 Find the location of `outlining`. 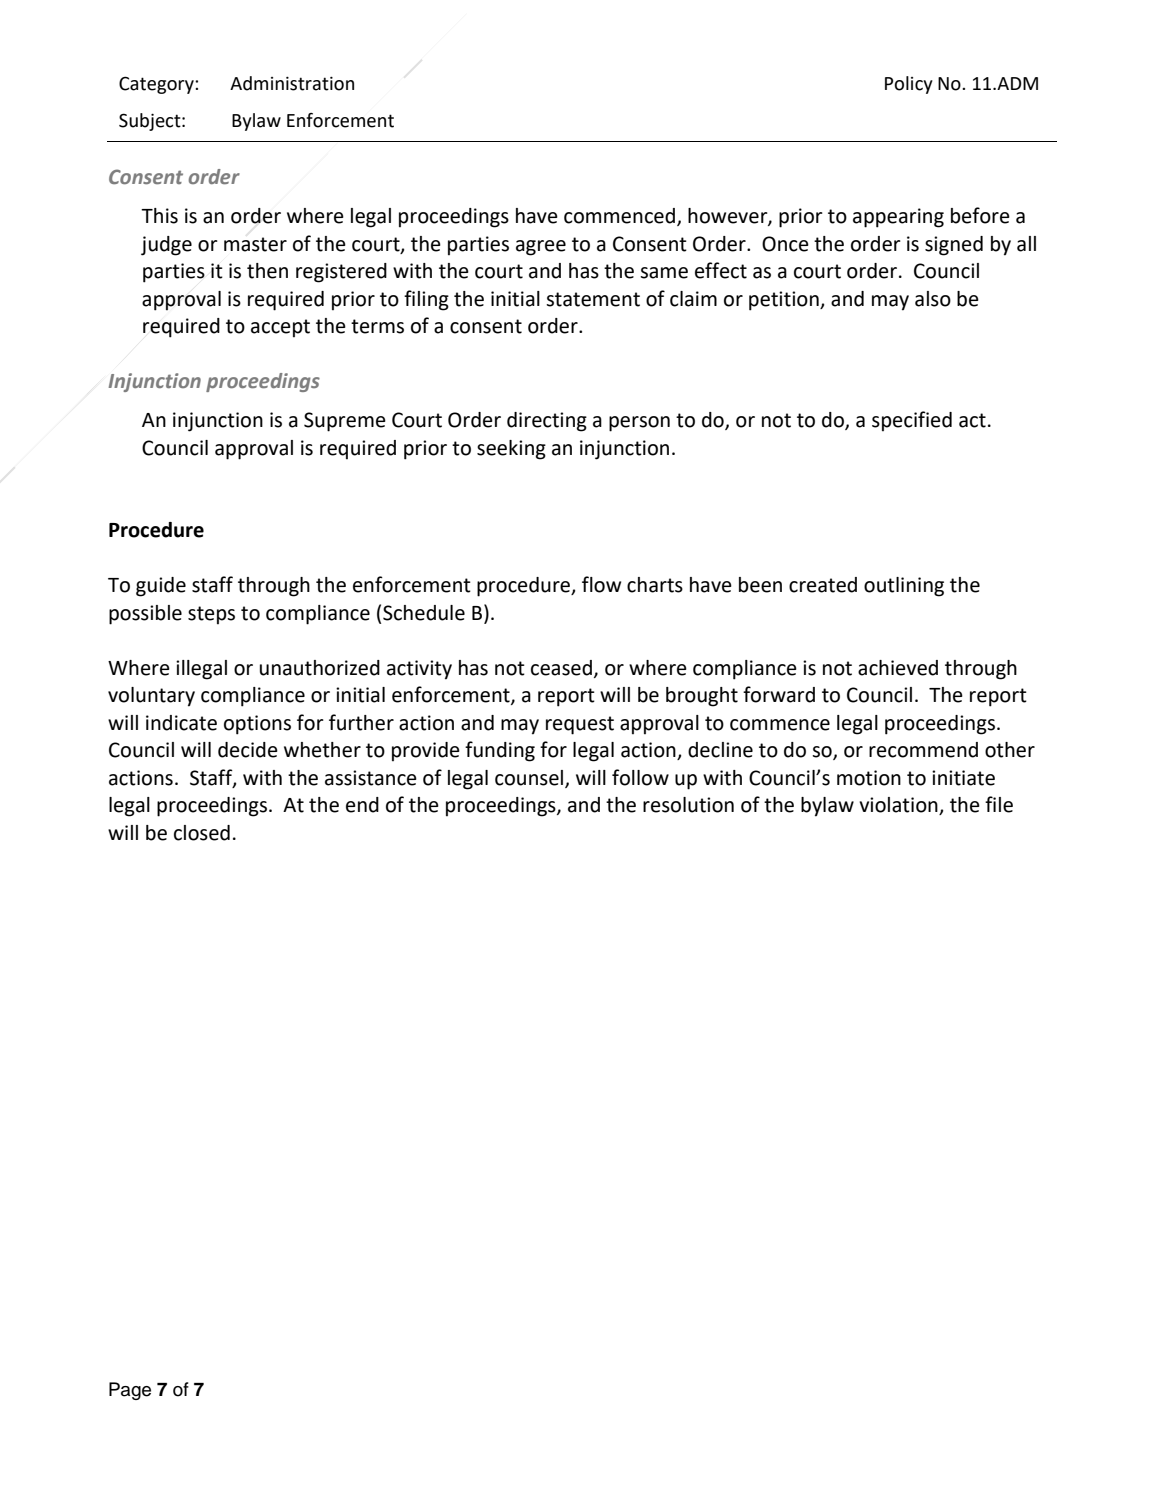

outlining is located at coordinates (904, 587).
